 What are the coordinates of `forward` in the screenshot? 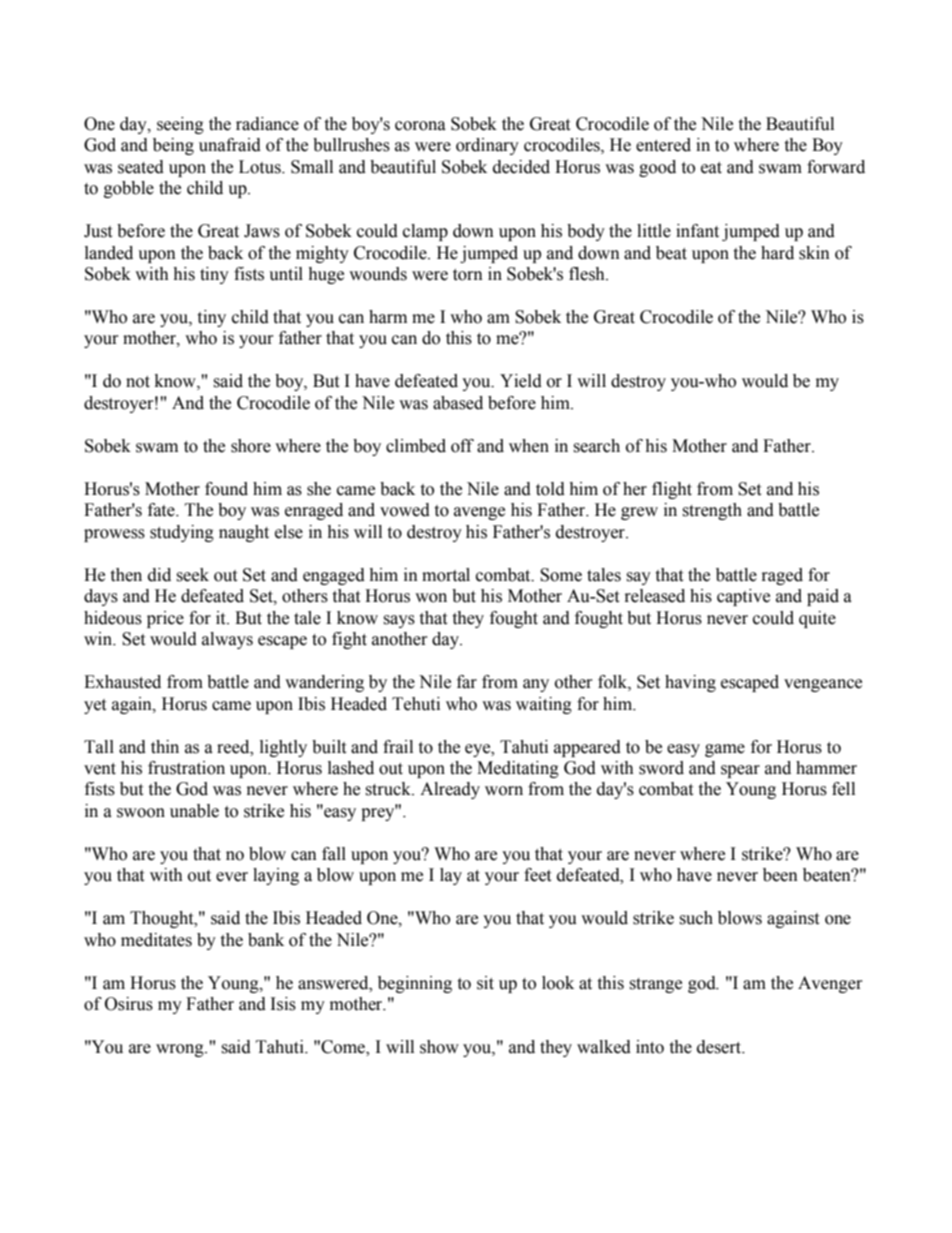 It's located at (836, 167).
